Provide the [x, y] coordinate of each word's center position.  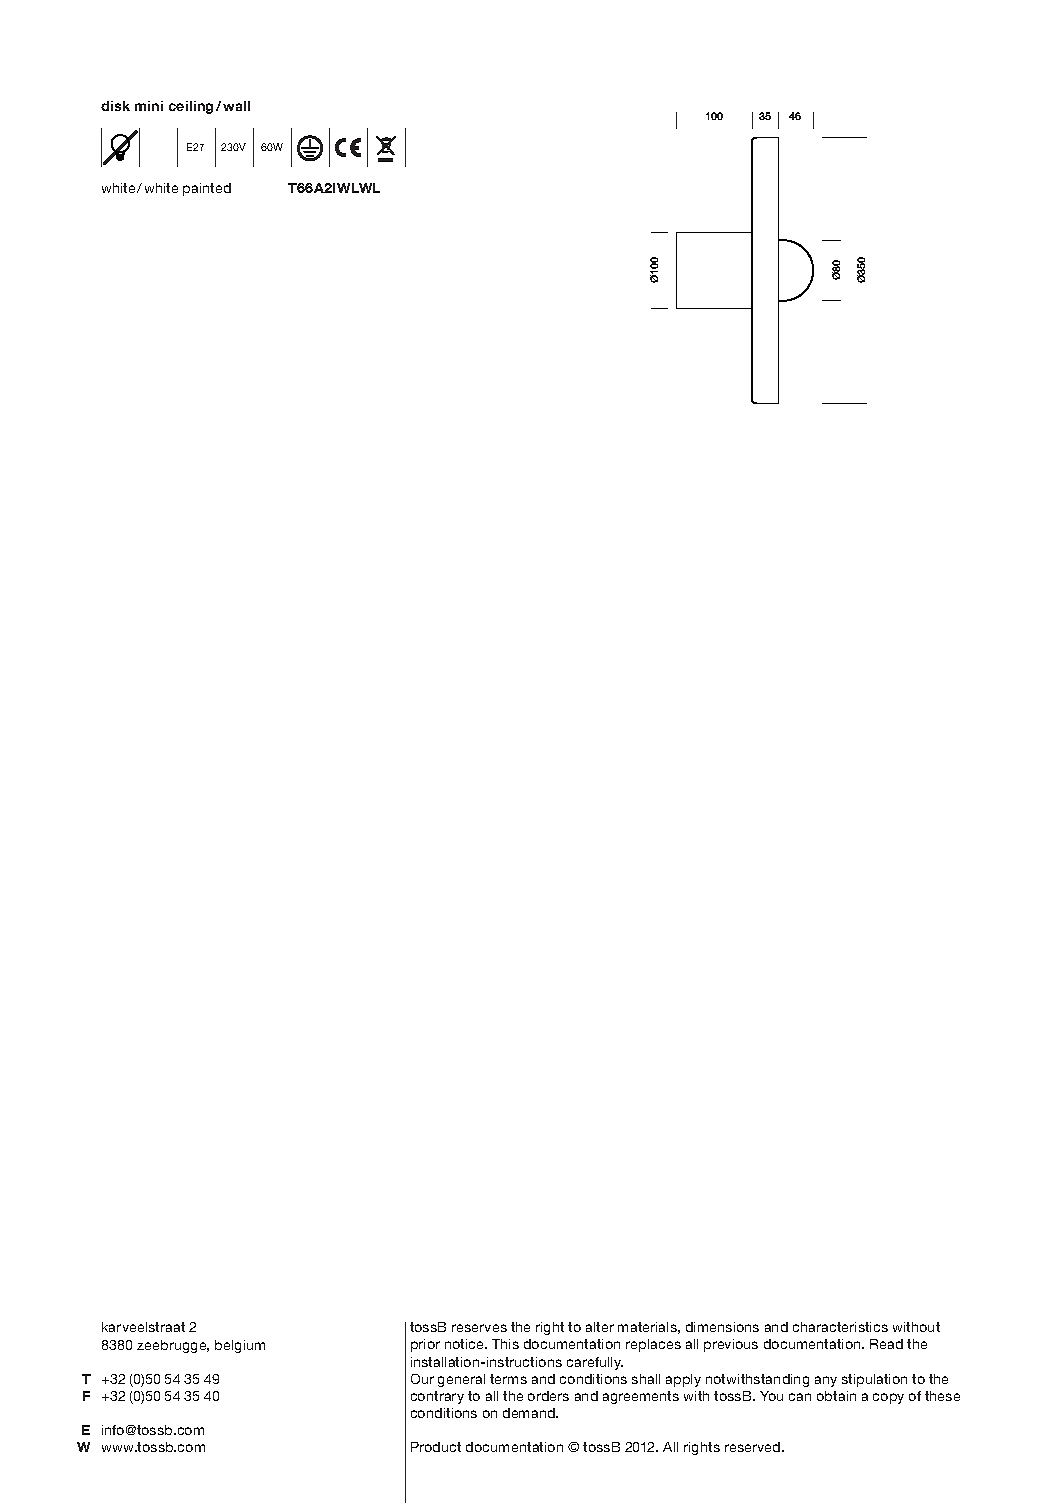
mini [149, 106]
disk [115, 106]
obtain [836, 1396]
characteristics [840, 1327]
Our [422, 1379]
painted [207, 189]
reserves [479, 1328]
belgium [240, 1346]
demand [530, 1413]
